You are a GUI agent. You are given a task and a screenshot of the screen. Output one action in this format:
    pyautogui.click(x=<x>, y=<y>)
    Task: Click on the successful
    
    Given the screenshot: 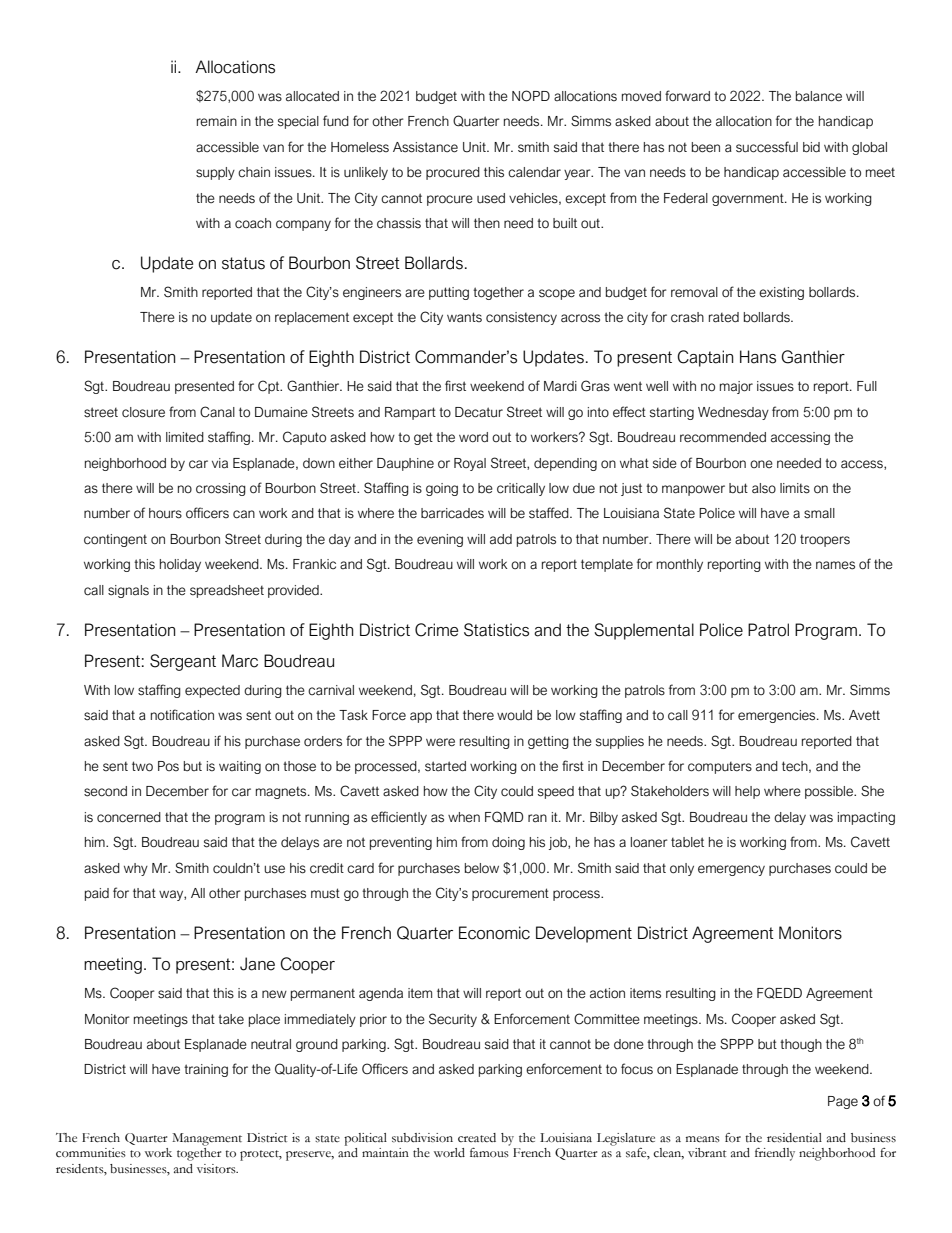 What is the action you would take?
    pyautogui.click(x=767, y=147)
